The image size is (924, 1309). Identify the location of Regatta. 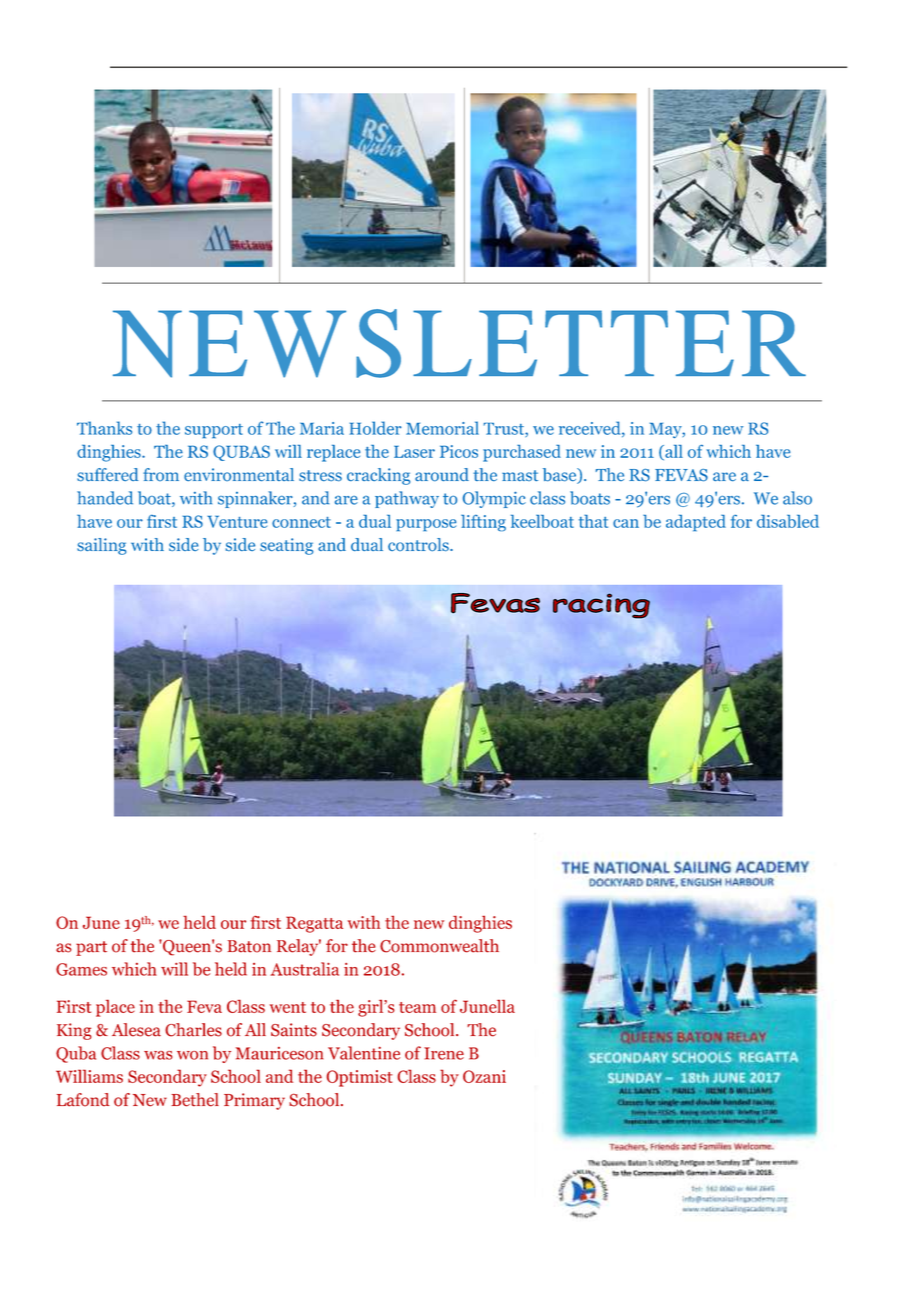
(314, 924).
